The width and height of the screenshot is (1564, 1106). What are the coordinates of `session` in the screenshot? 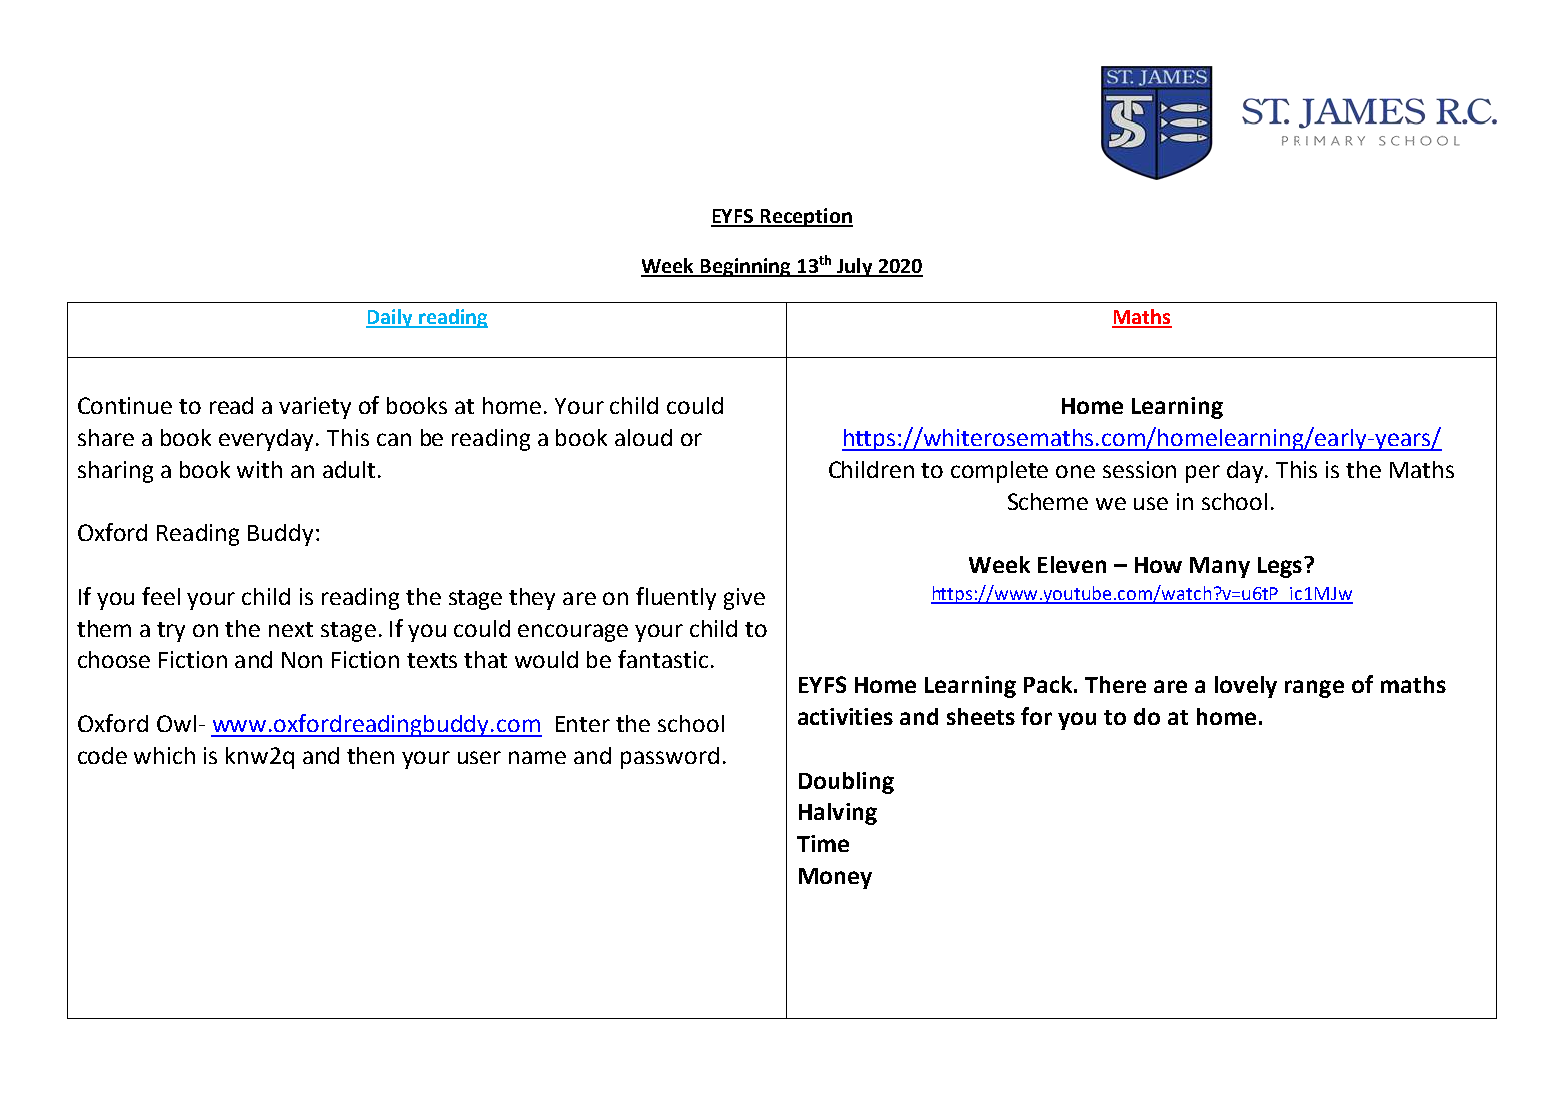 It's located at (1139, 469).
